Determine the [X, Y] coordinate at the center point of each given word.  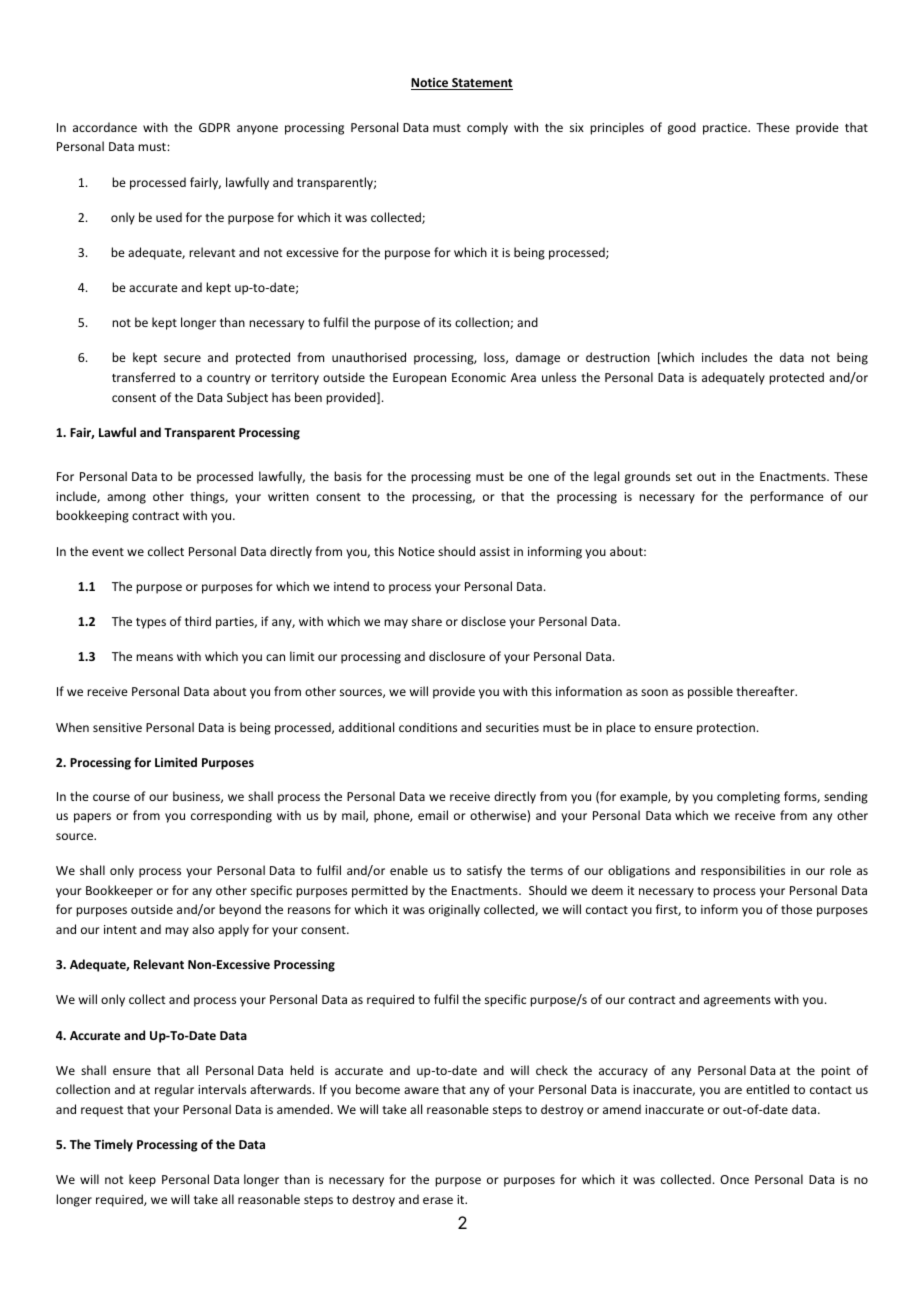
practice [726, 129]
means [154, 657]
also [203, 929]
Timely [113, 1145]
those [796, 909]
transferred [143, 377]
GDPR [214, 127]
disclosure [457, 656]
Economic [479, 377]
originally [454, 910]
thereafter [766, 691]
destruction [618, 357]
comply [487, 128]
